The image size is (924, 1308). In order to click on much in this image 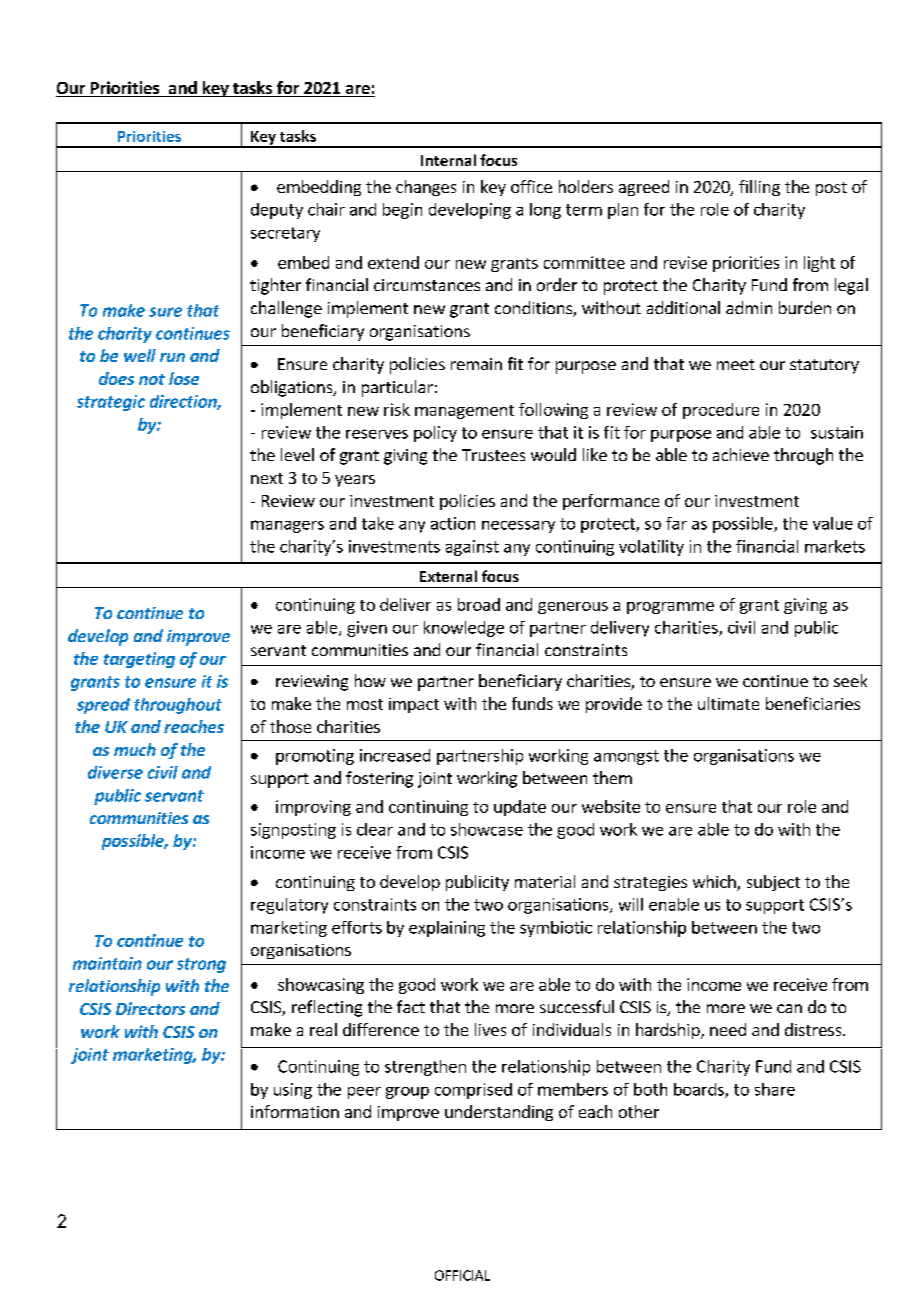, I will do `click(135, 749)`.
